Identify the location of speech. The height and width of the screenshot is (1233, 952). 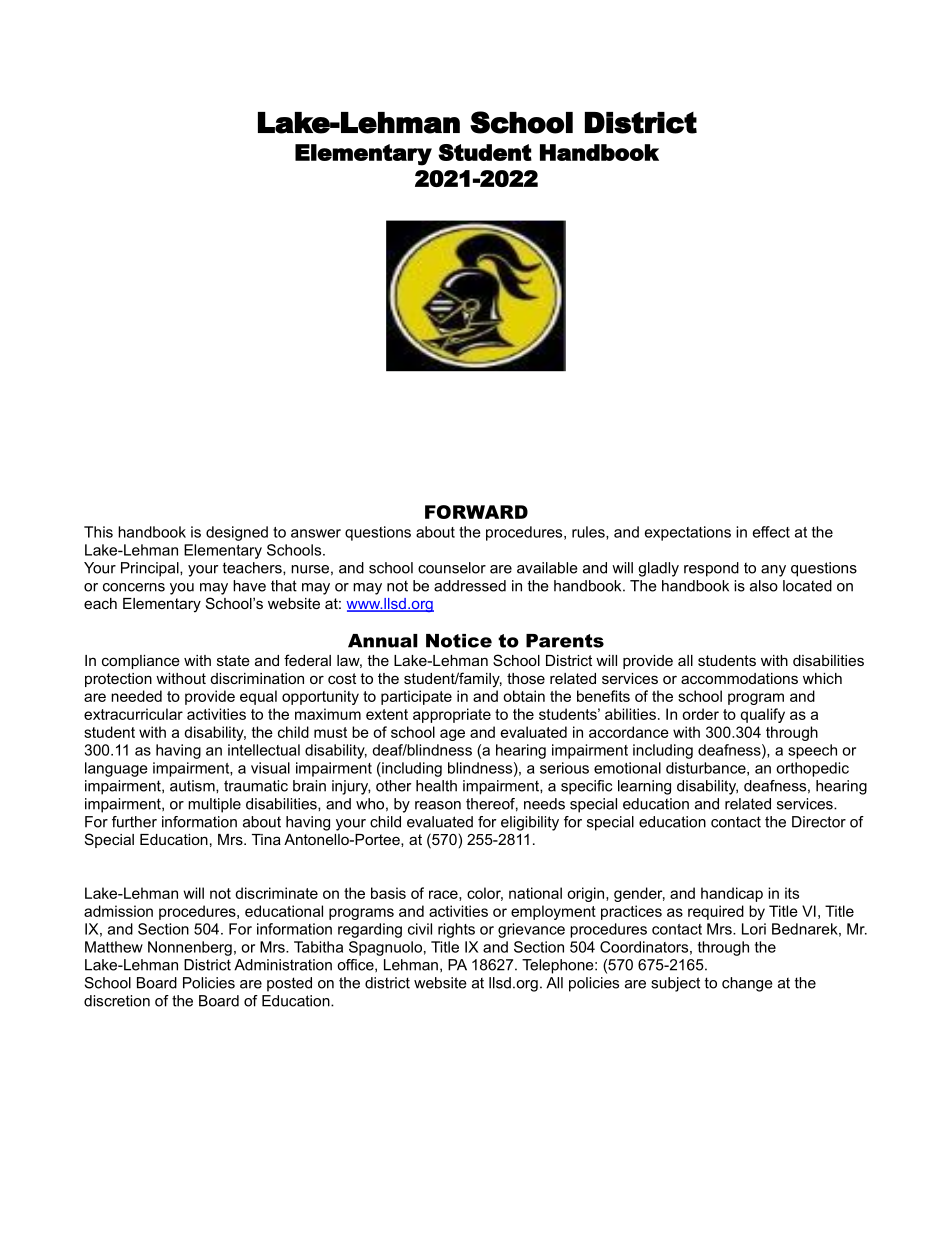
(812, 751).
